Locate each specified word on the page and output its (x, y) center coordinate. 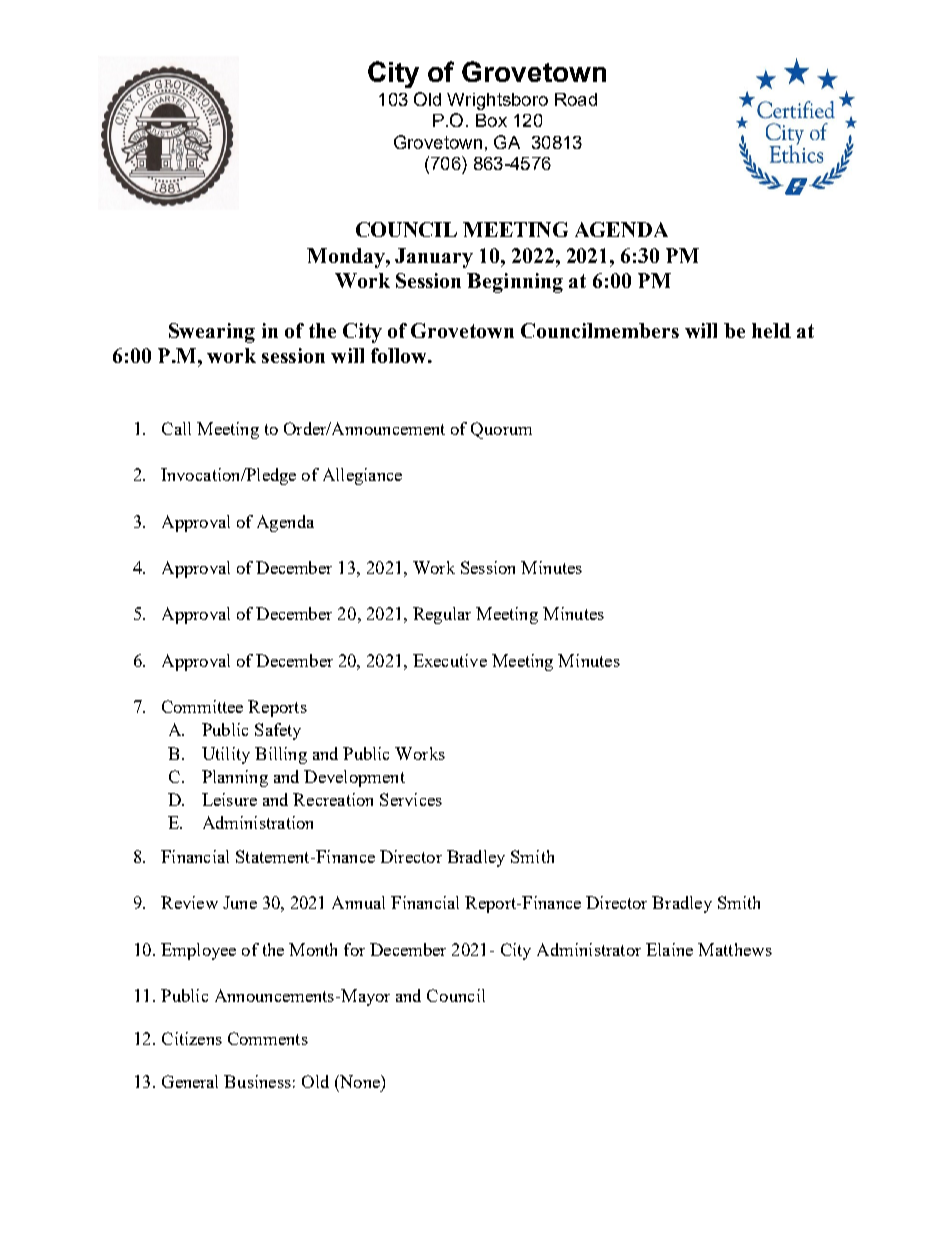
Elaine (669, 949)
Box (491, 120)
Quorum (501, 430)
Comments (268, 1038)
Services (411, 799)
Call (176, 428)
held (771, 330)
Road (576, 99)
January (434, 258)
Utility (226, 755)
